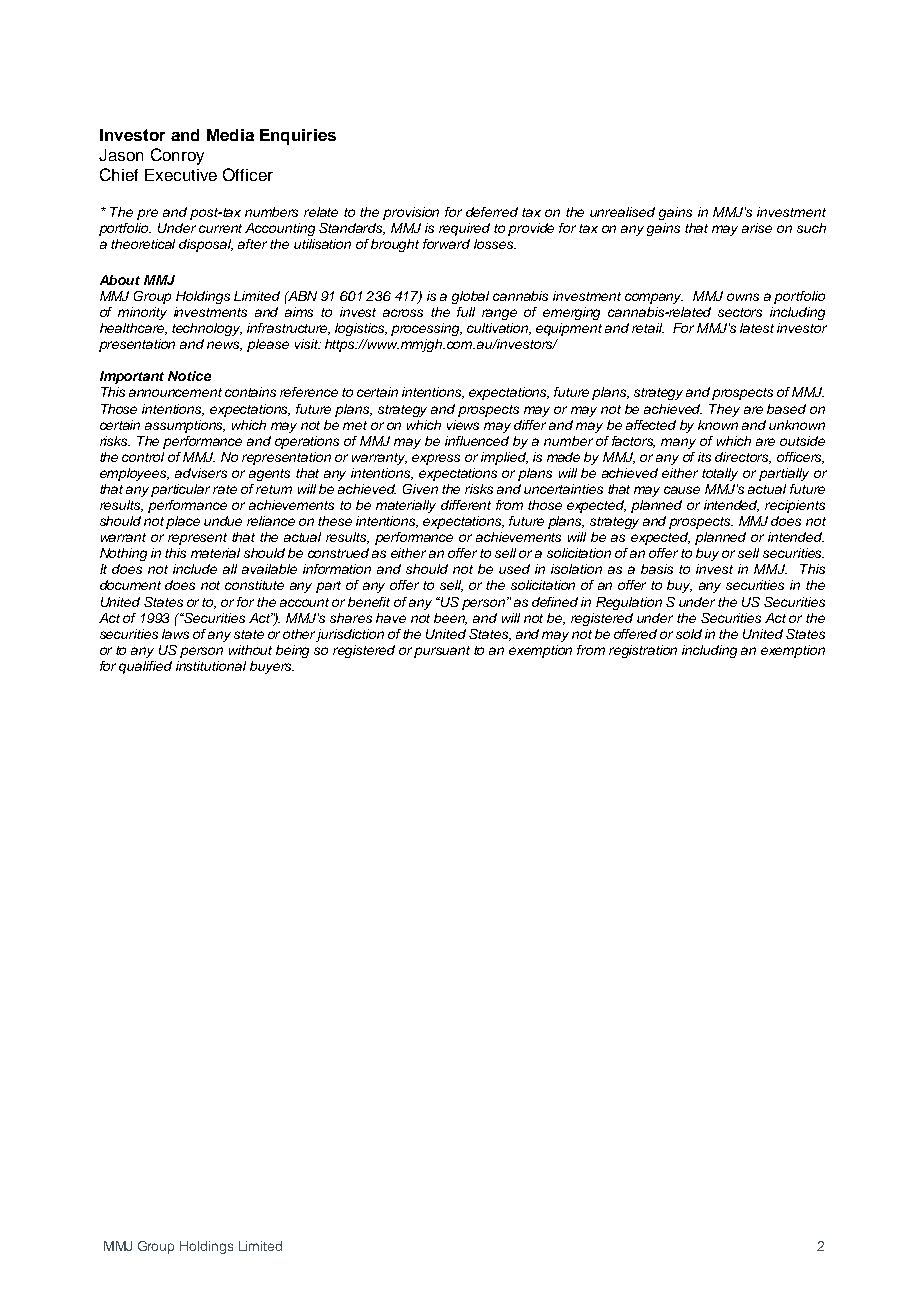 Image resolution: width=924 pixels, height=1309 pixels. What do you see at coordinates (211, 666) in the image?
I see `institutional` at bounding box center [211, 666].
